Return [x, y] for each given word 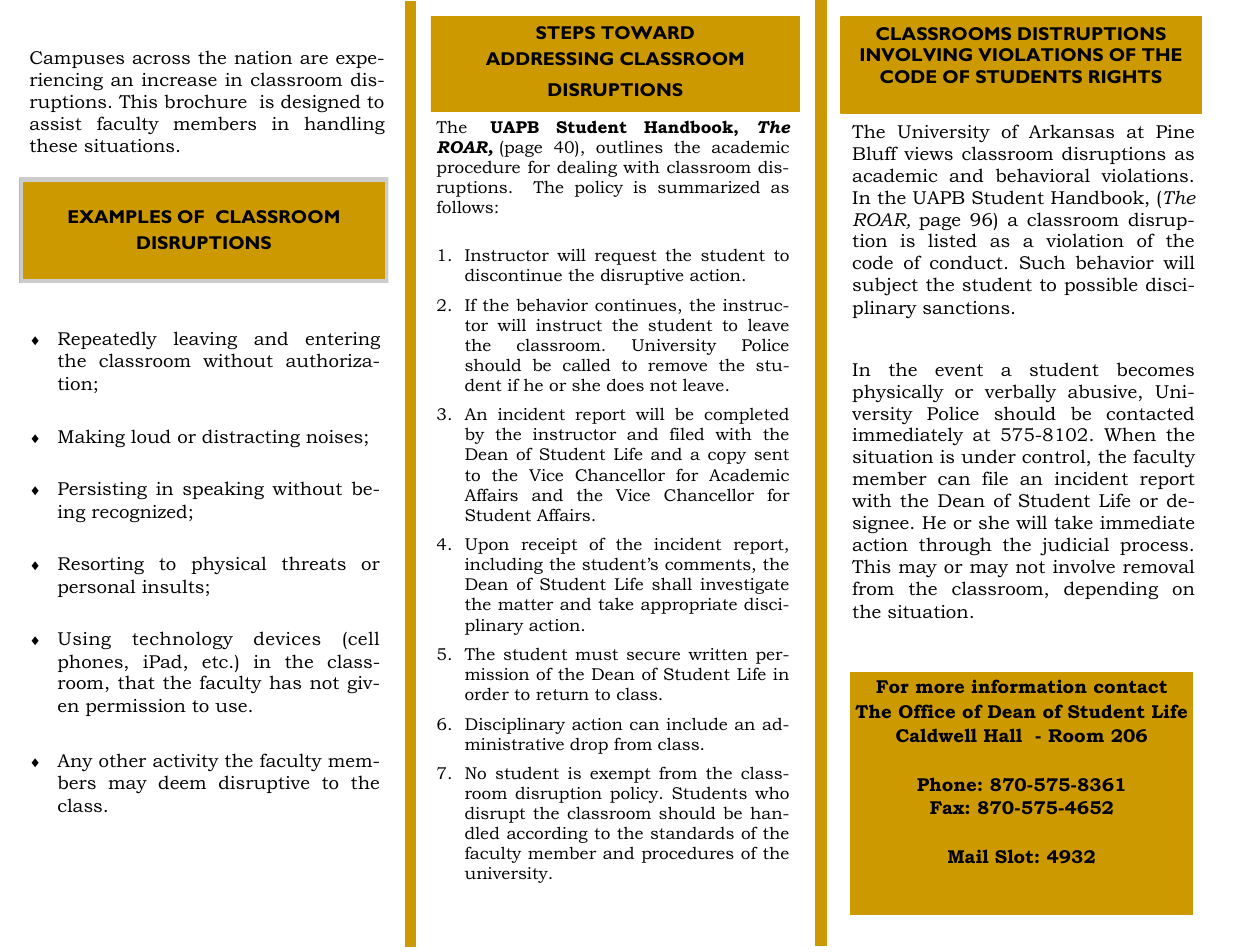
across [161, 59]
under [988, 456]
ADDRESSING [549, 58]
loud [151, 436]
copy [727, 457]
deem [182, 782]
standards [692, 833]
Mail [968, 856]
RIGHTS [1125, 76]
